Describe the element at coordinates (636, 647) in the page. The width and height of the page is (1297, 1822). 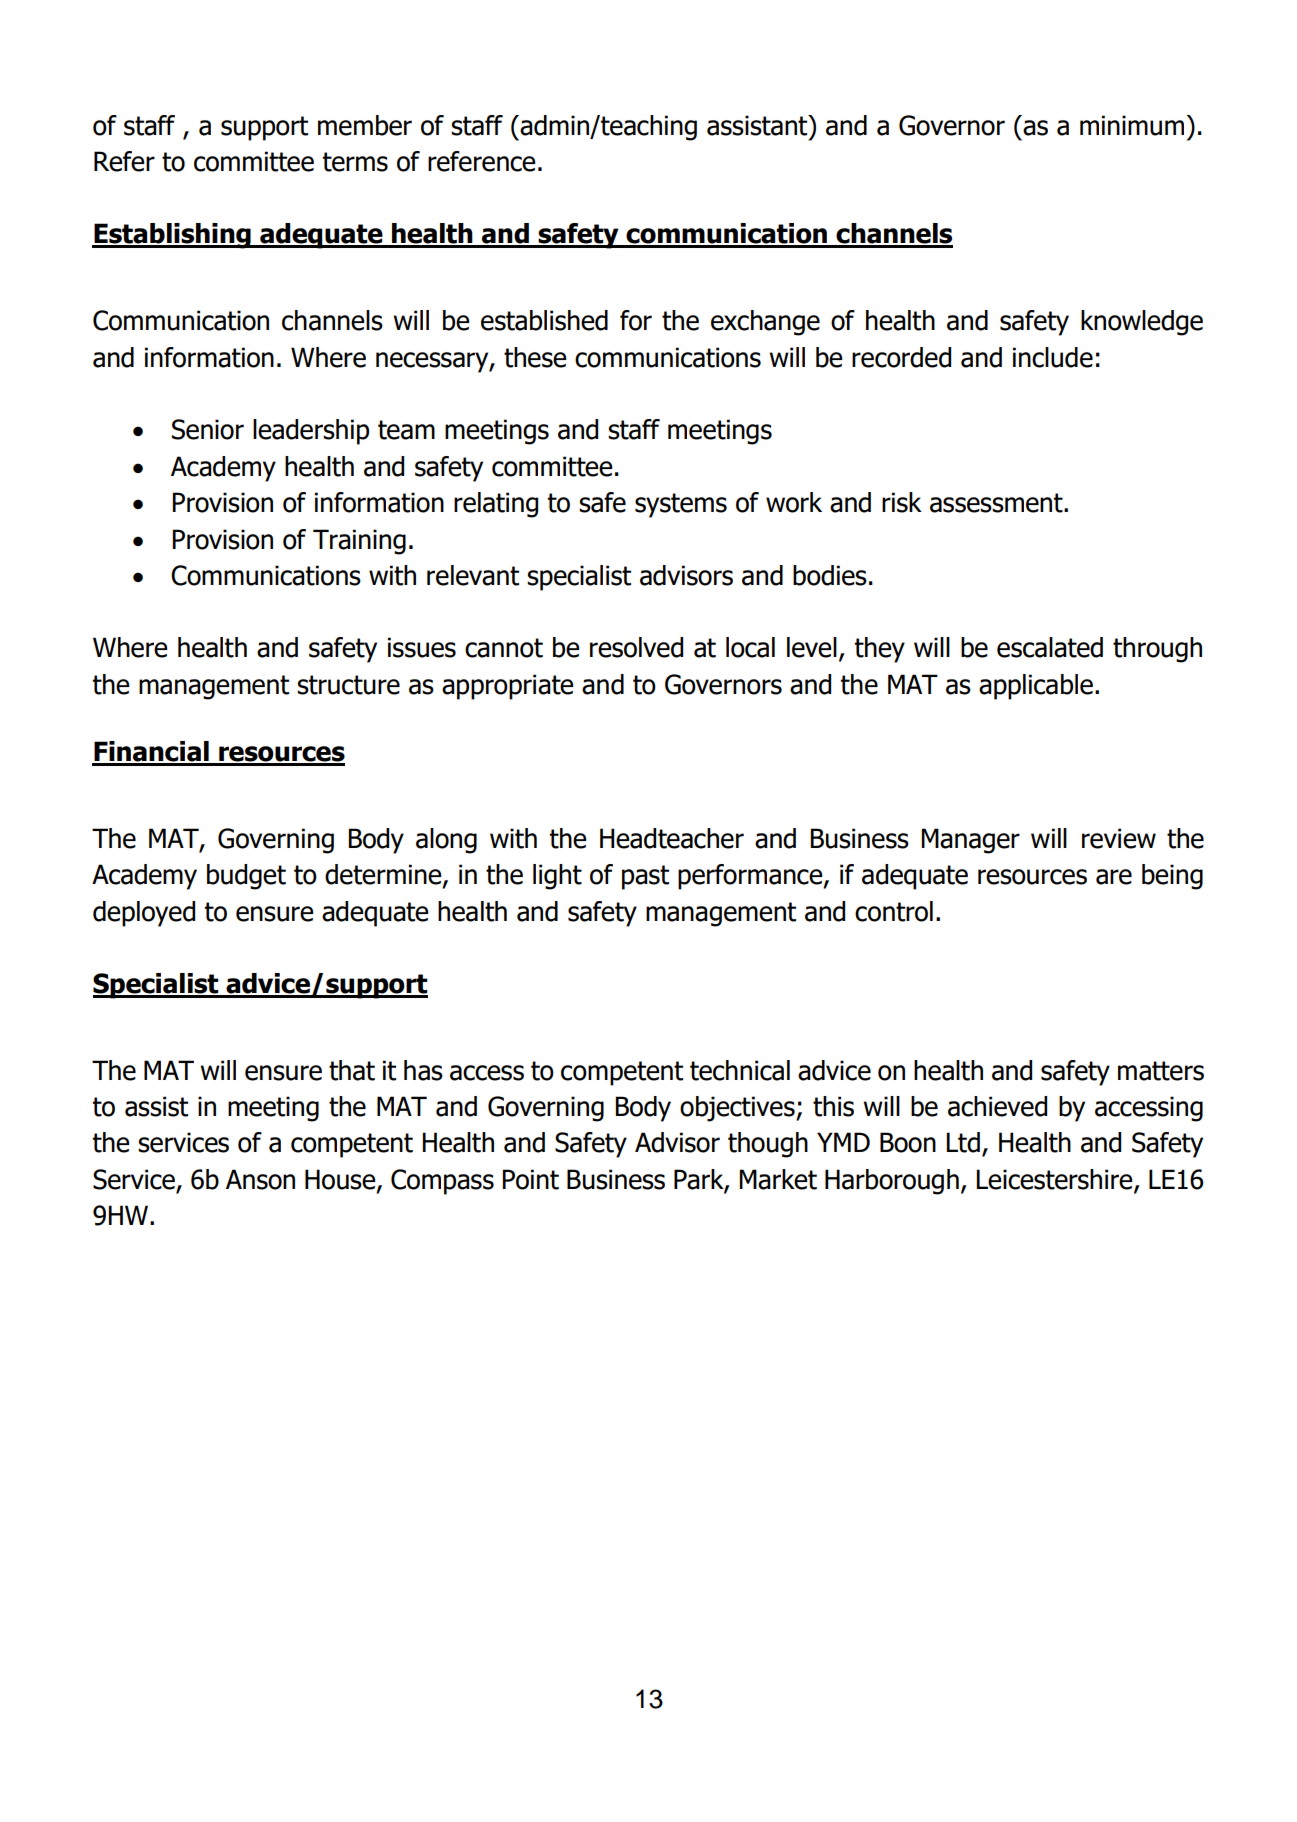
I see `resolved` at that location.
